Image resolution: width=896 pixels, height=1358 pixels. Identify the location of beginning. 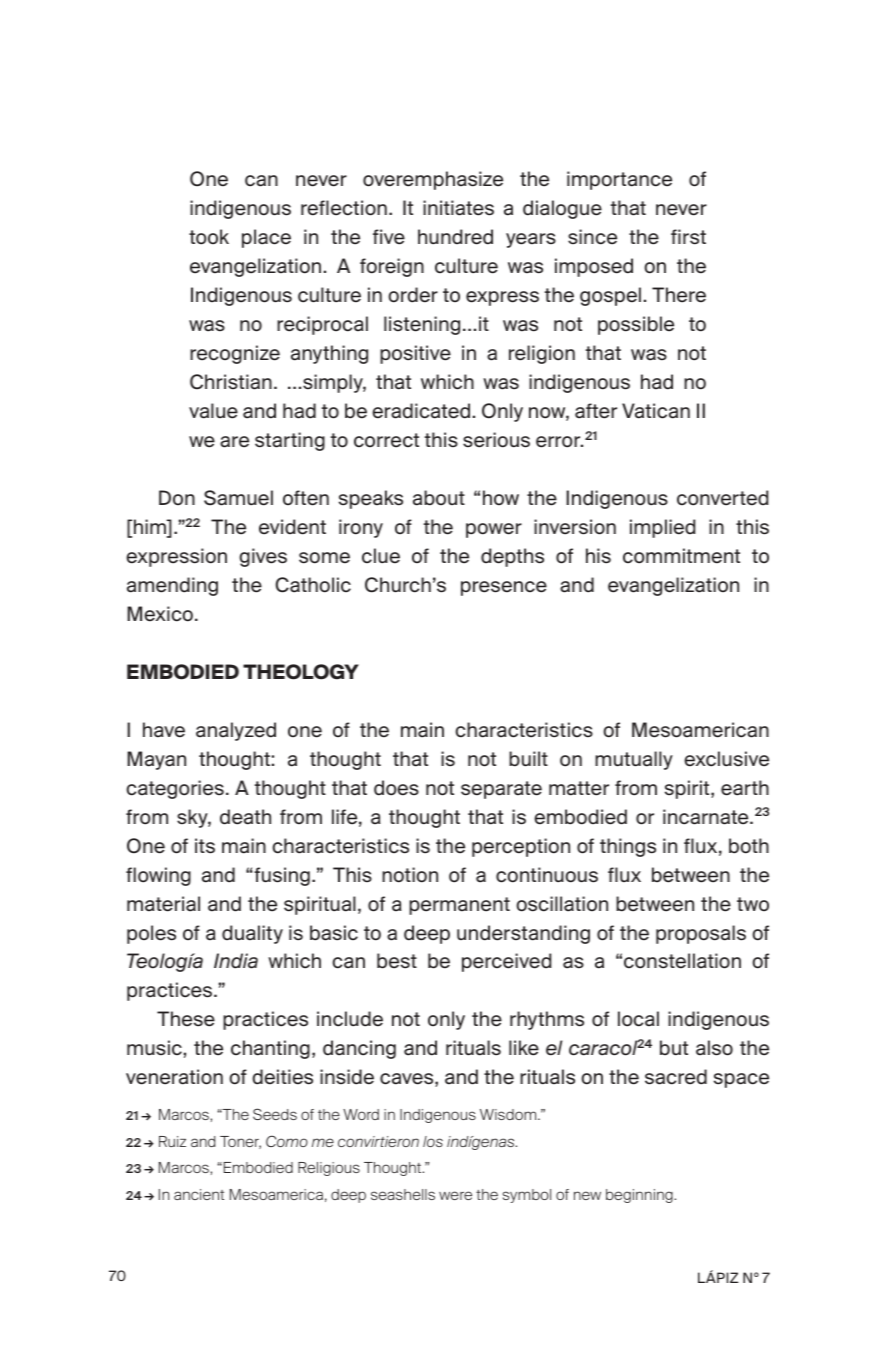
(640, 1196).
